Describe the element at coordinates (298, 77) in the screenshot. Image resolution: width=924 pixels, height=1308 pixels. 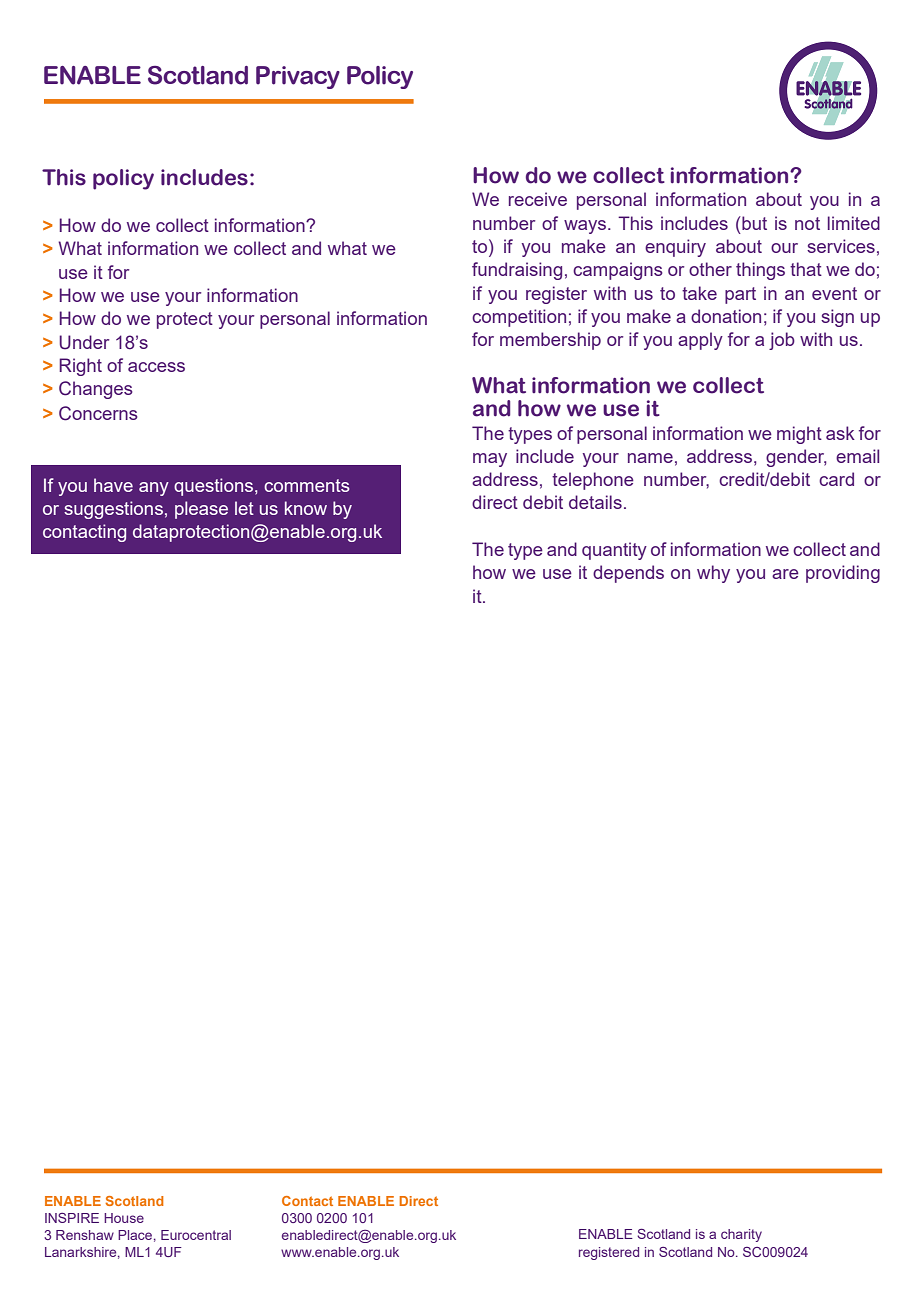
I see `Privacy` at that location.
